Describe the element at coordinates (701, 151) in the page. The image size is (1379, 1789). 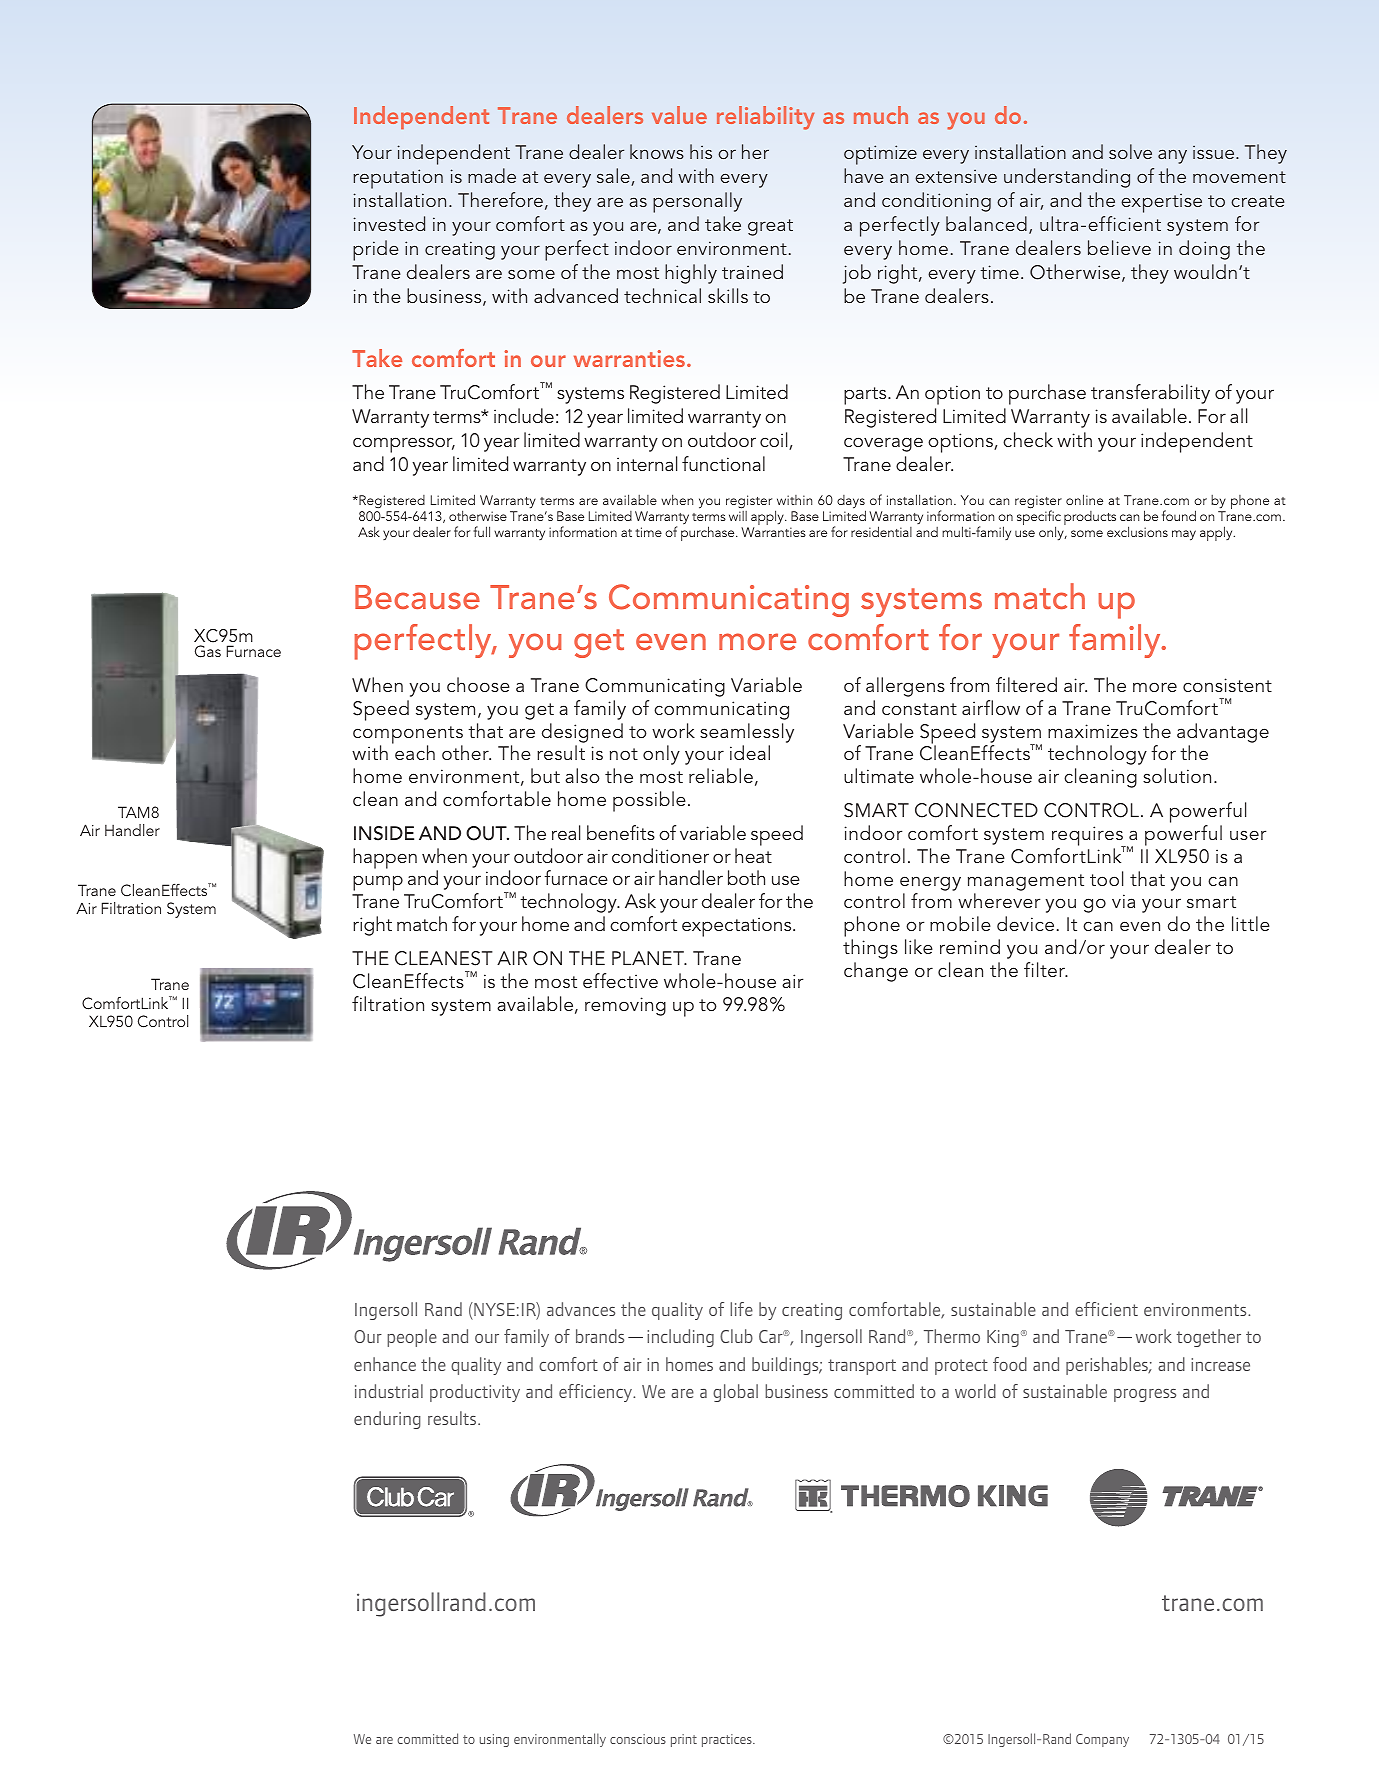
I see `his` at that location.
